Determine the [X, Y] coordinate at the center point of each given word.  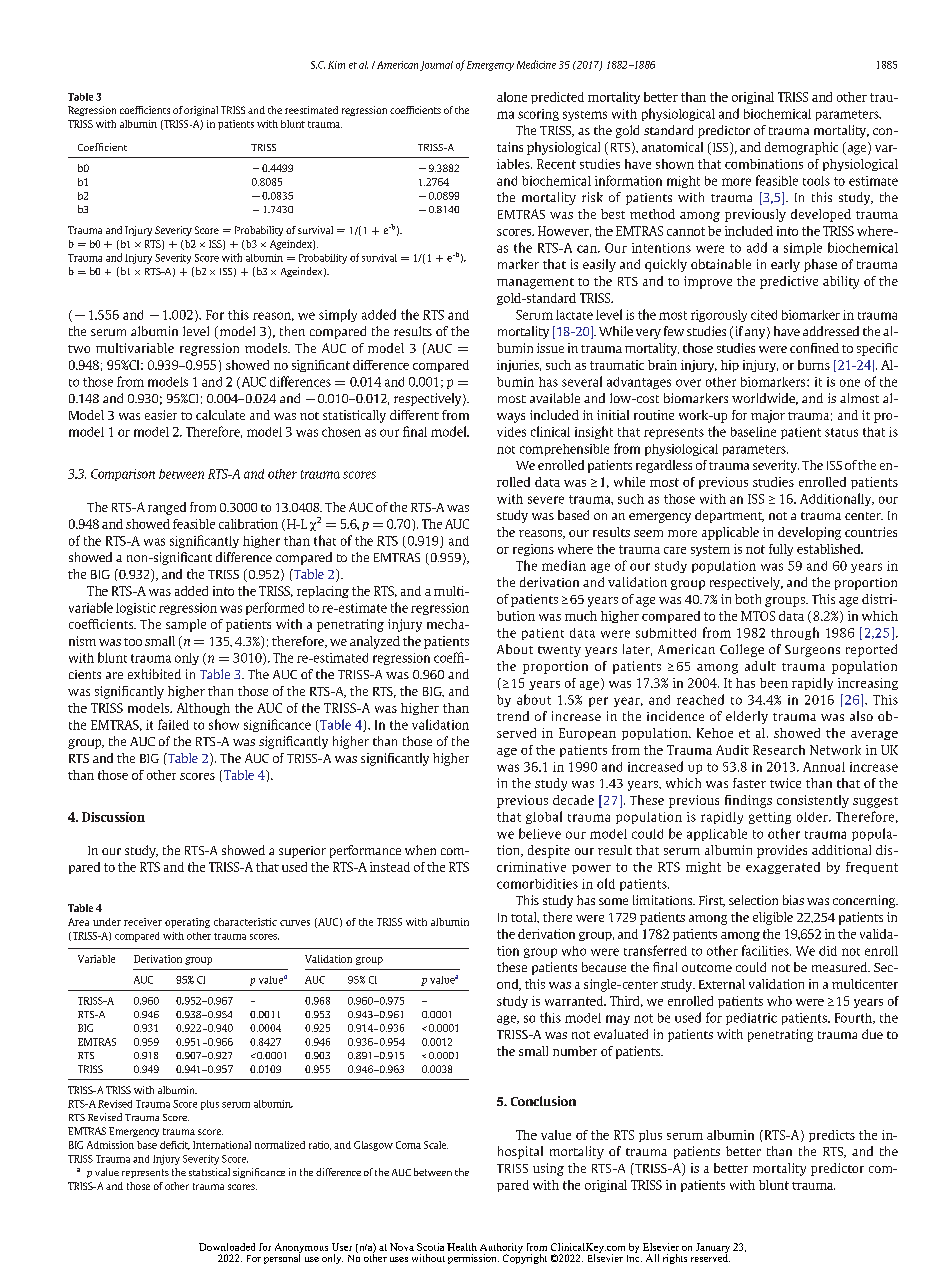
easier [161, 415]
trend [513, 716]
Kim [336, 65]
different [414, 415]
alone [512, 97]
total [525, 917]
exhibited [154, 674]
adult [760, 666]
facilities [766, 950]
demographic [801, 148]
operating [187, 923]
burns [814, 365]
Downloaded [227, 1247]
